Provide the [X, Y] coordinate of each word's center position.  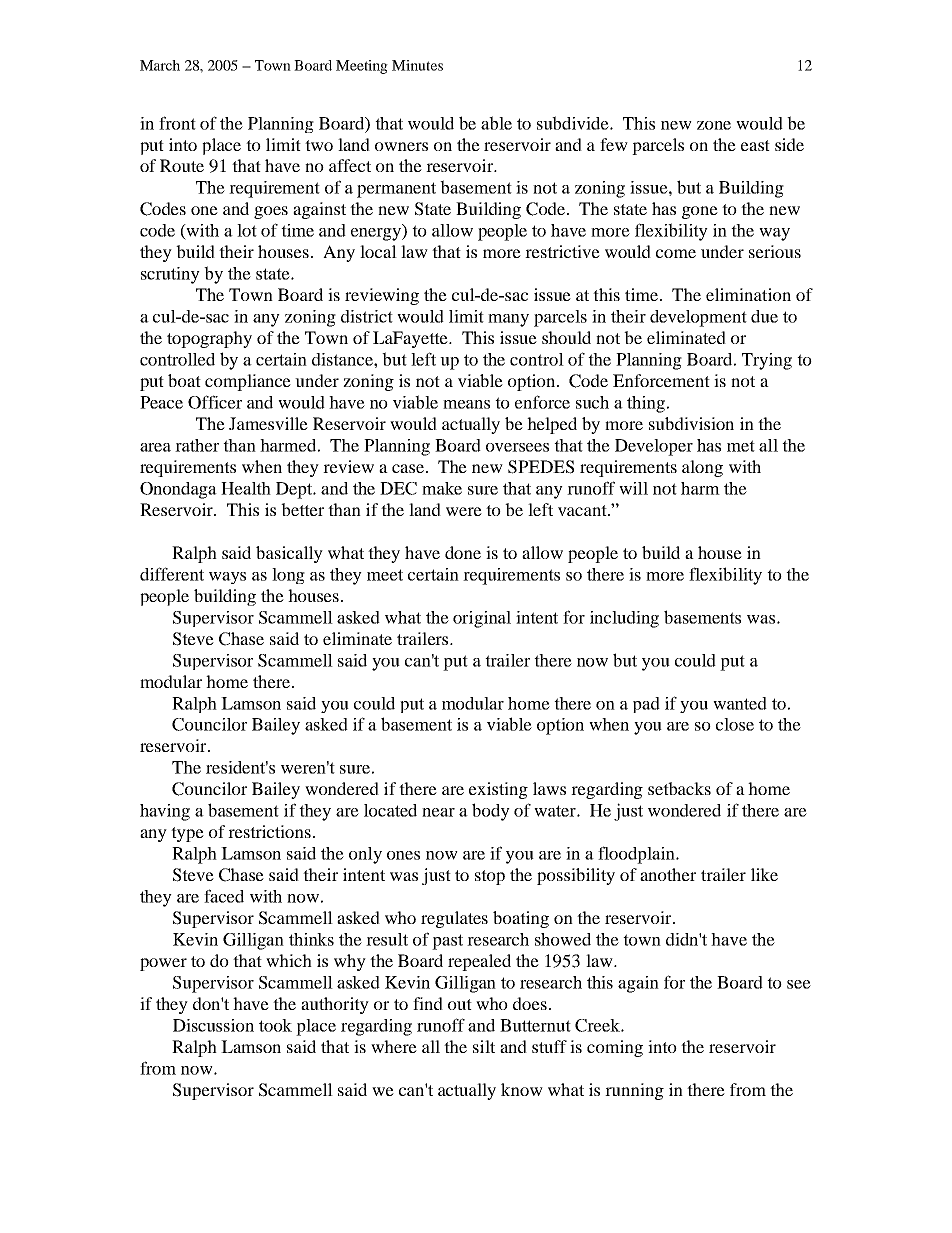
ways [227, 578]
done [463, 552]
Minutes [417, 65]
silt [484, 1046]
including [624, 619]
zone [714, 125]
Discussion [213, 1025]
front [177, 123]
